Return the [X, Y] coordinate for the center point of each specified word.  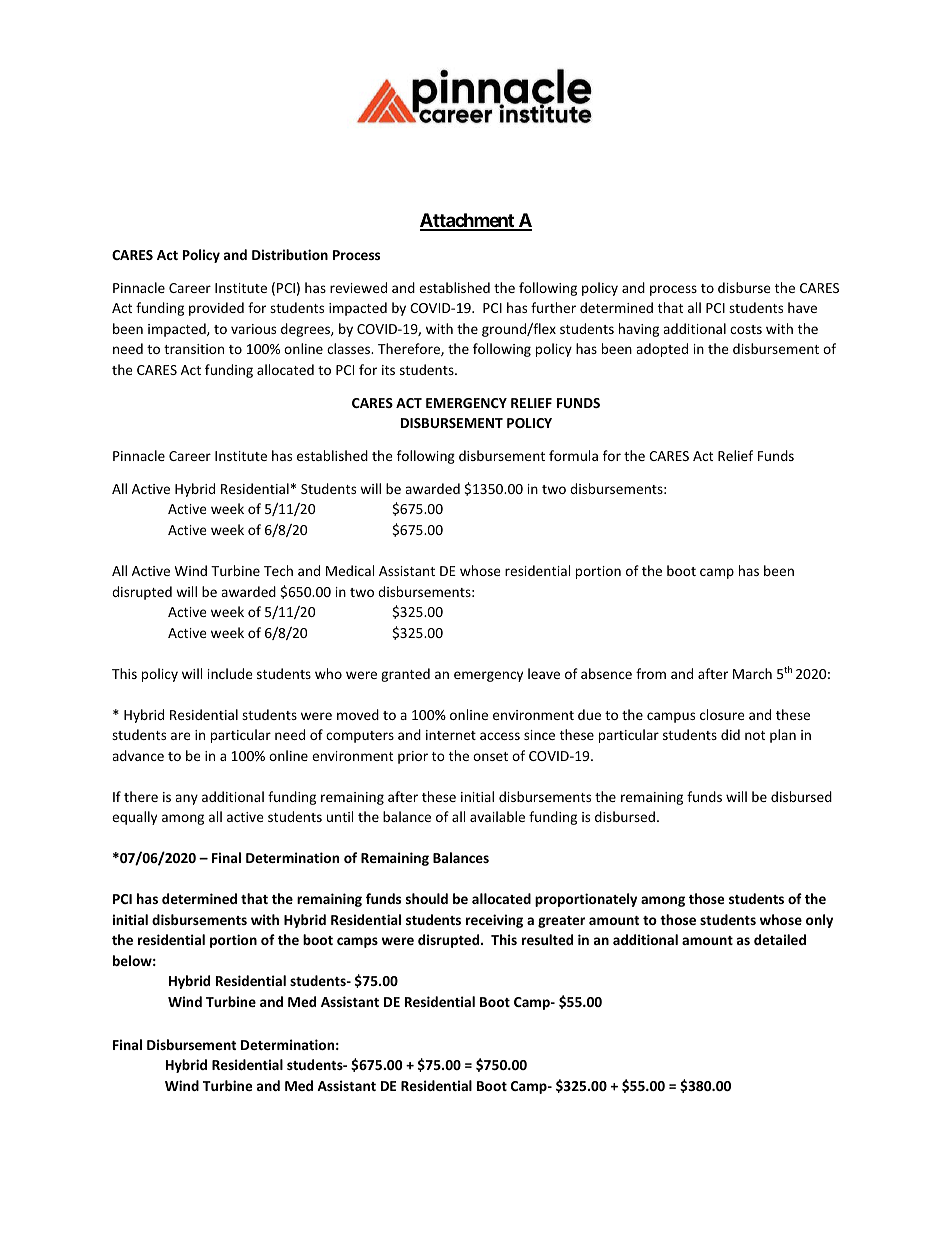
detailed [780, 939]
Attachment [468, 221]
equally [134, 818]
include [230, 673]
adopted [662, 350]
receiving [494, 921]
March [752, 673]
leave [544, 673]
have [802, 307]
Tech [278, 570]
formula [573, 455]
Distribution [290, 254]
